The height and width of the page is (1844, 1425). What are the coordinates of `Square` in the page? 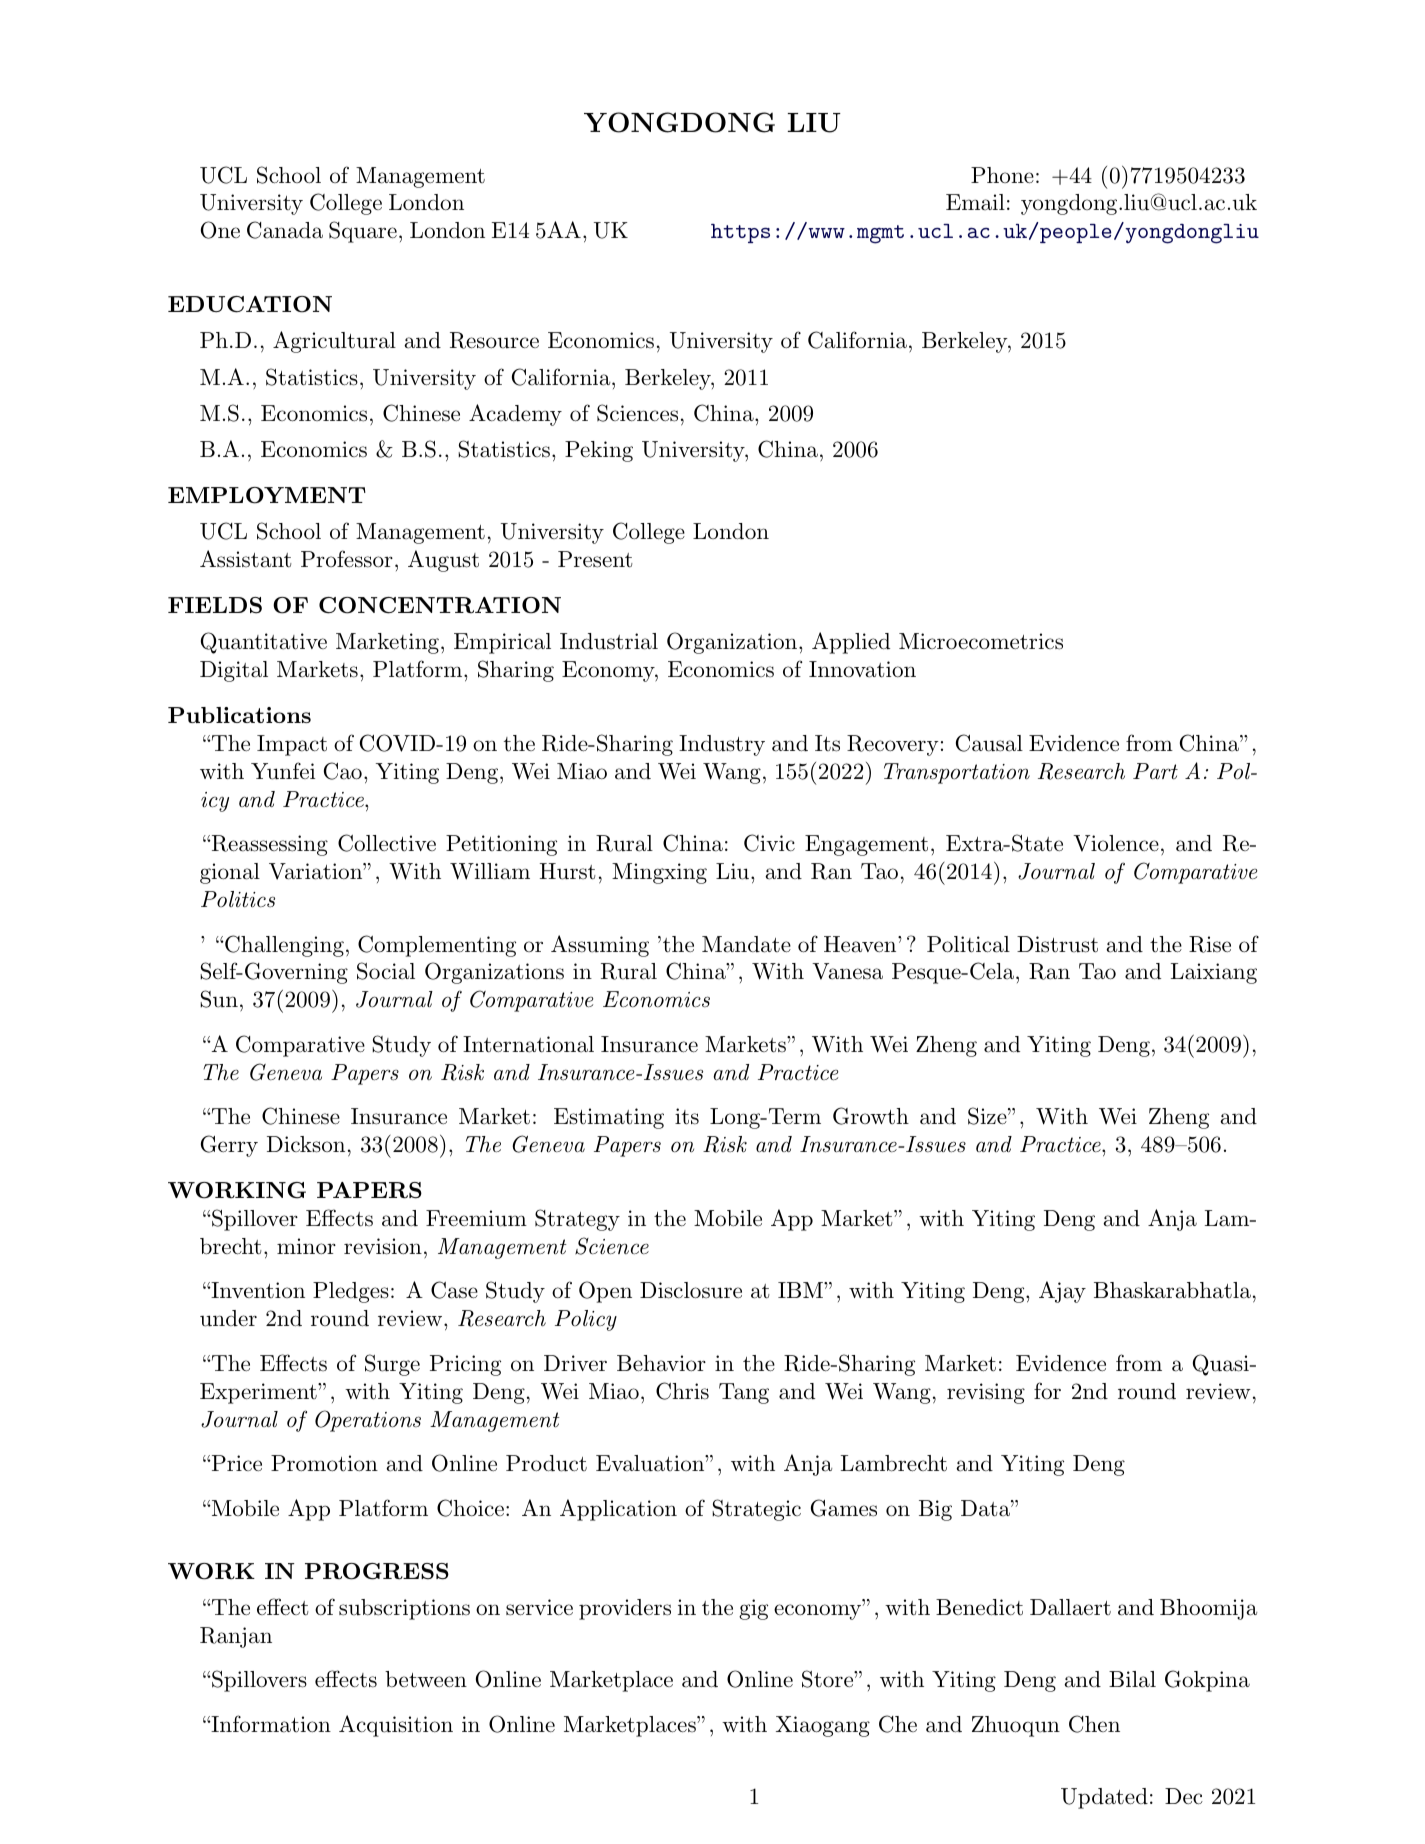 It's located at (363, 232).
